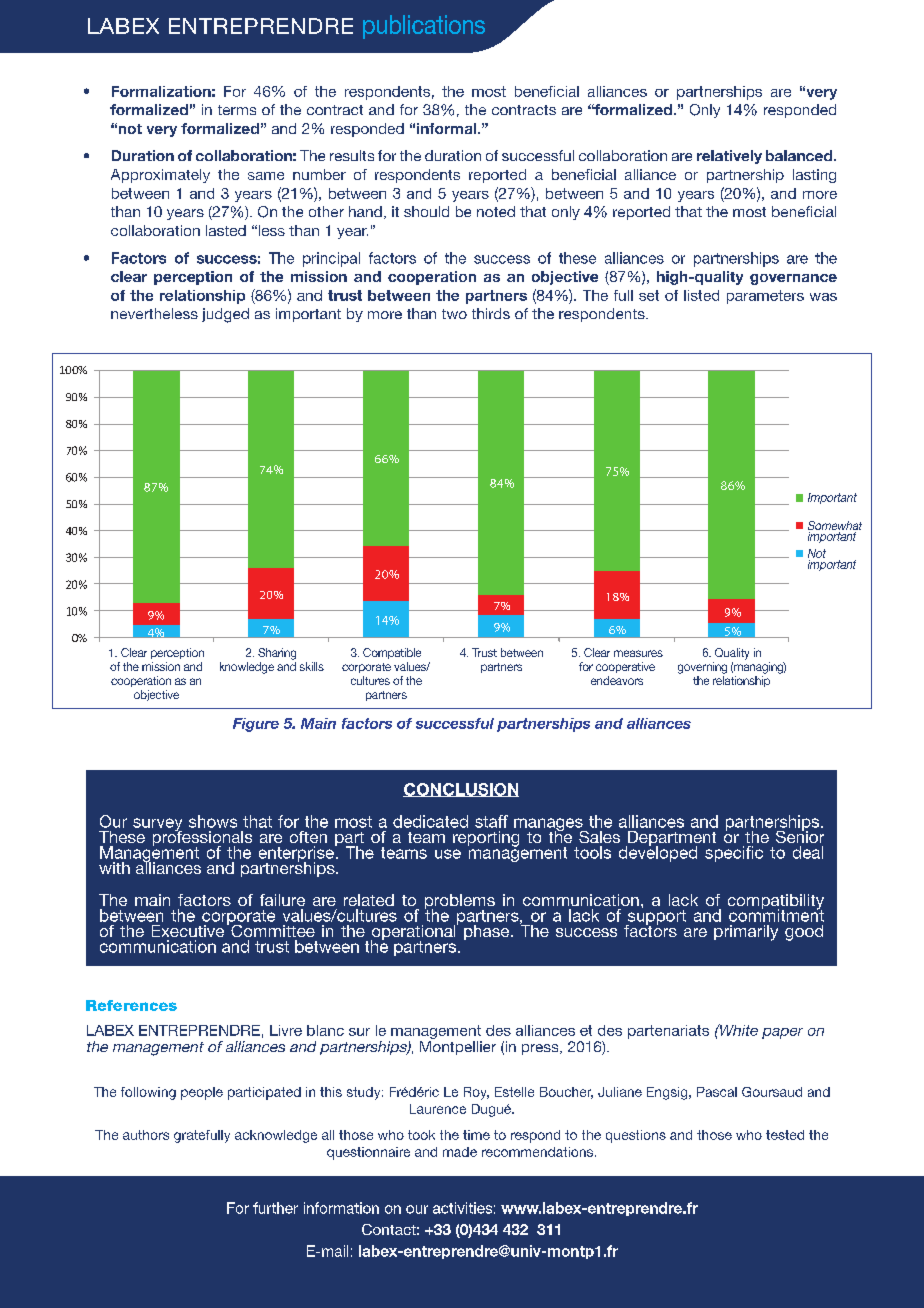 The width and height of the screenshot is (924, 1308). Describe the element at coordinates (188, 931) in the screenshot. I see `Executive` at that location.
